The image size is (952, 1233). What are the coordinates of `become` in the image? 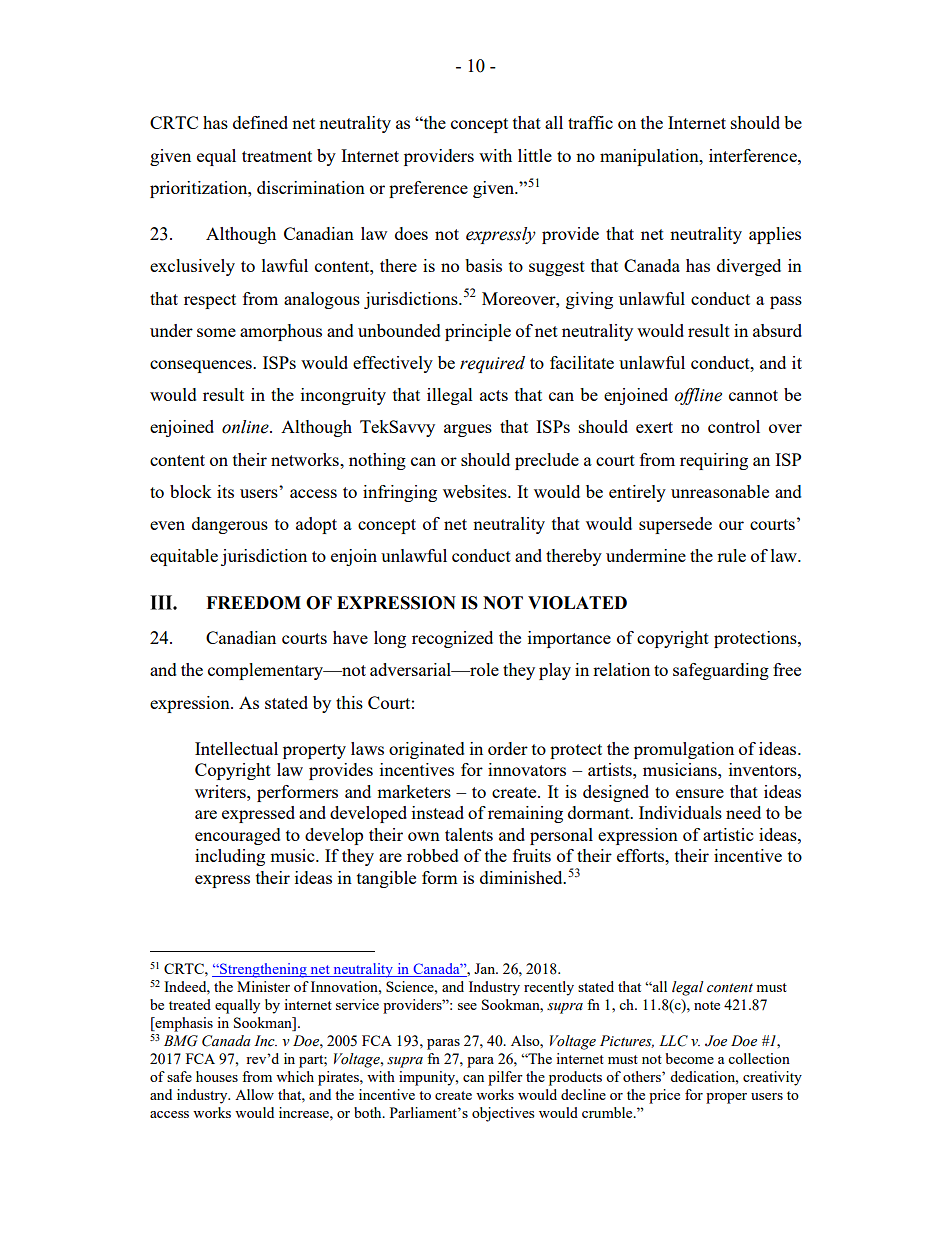 It's located at (690, 1058).
